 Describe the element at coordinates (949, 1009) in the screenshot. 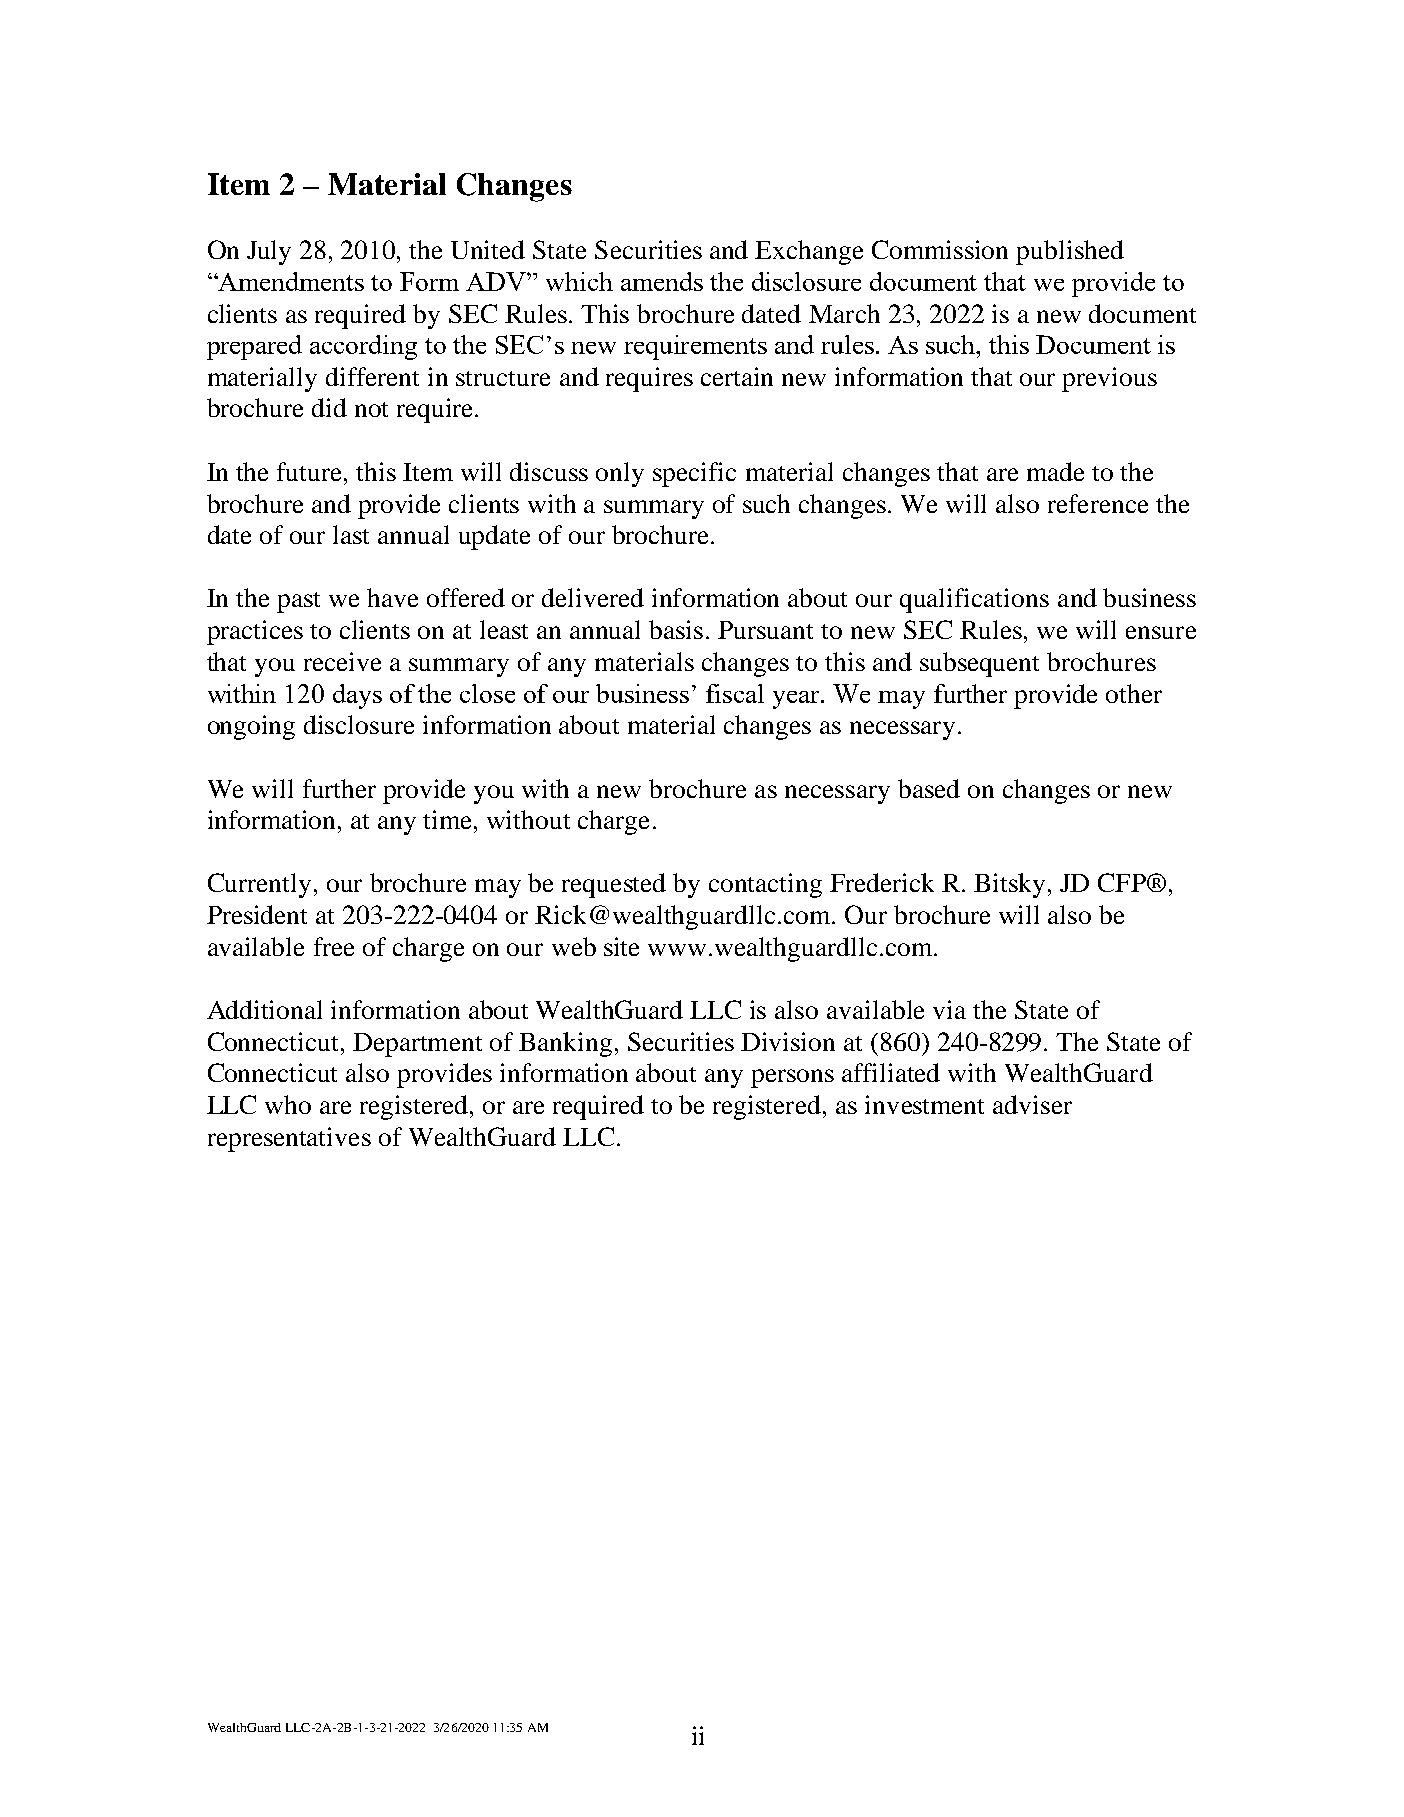

I see `via` at that location.
